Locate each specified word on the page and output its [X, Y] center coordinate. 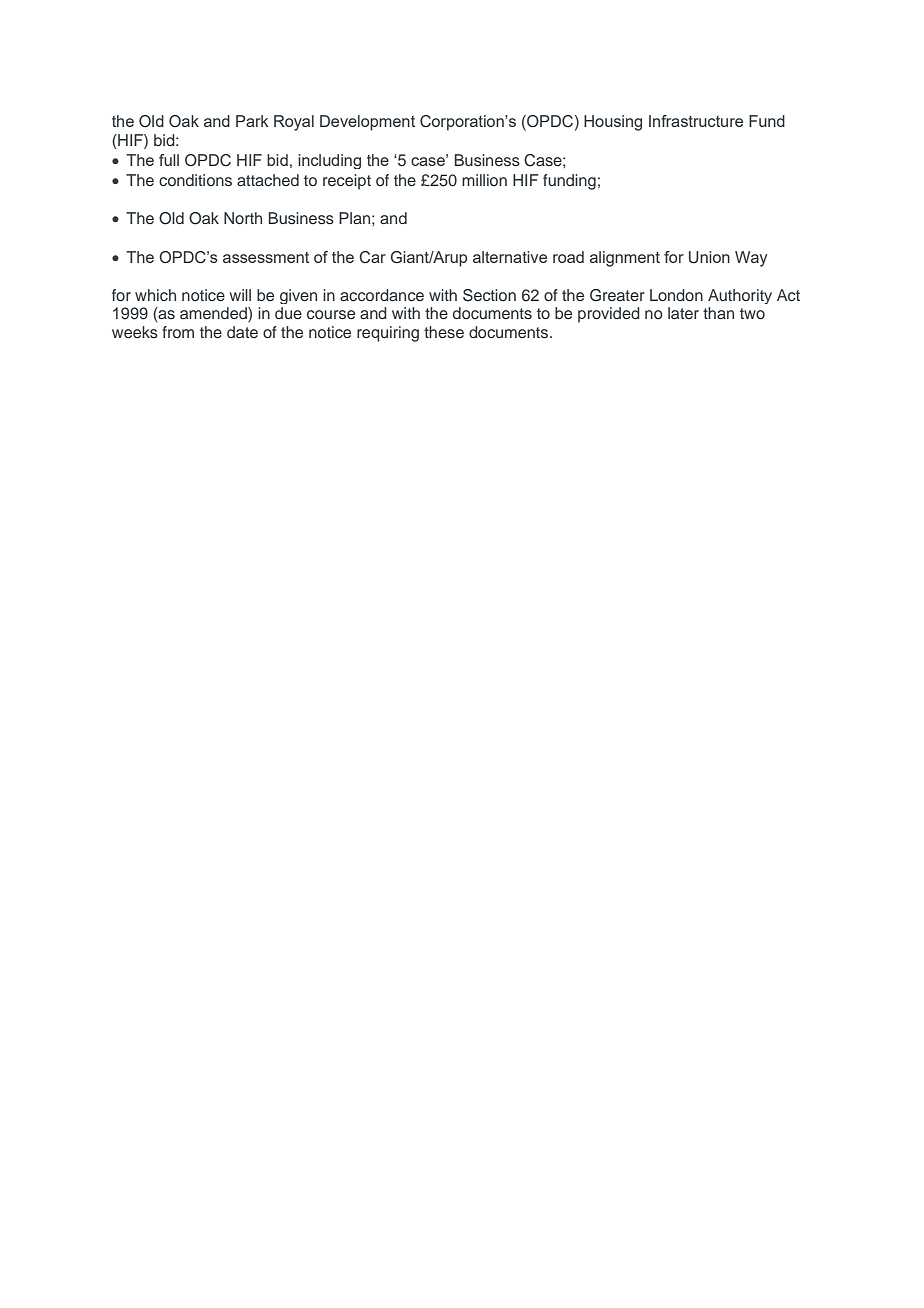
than [718, 313]
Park [252, 121]
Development [367, 123]
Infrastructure [696, 121]
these [444, 332]
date [242, 332]
